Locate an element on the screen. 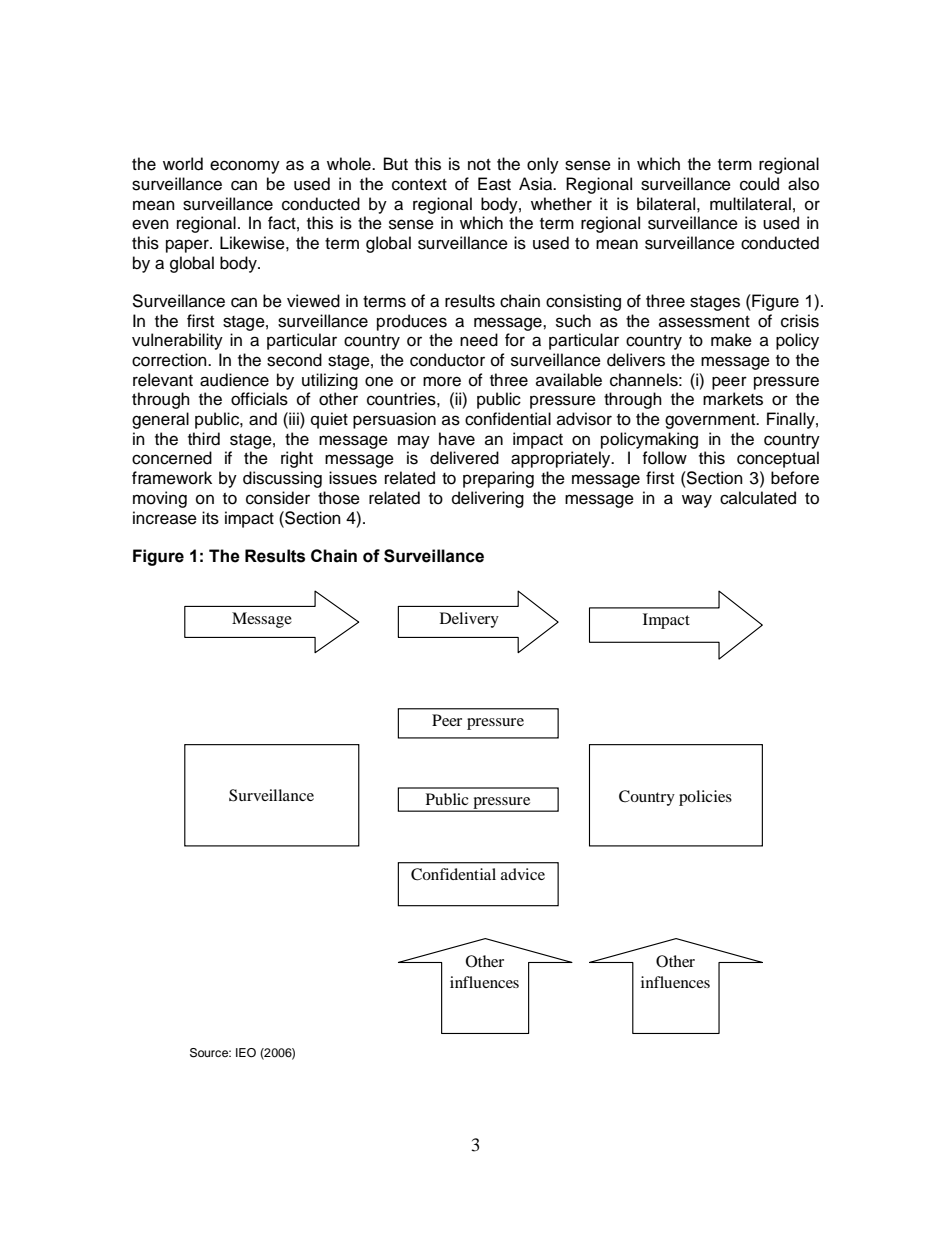  IEO is located at coordinates (246, 1053).
